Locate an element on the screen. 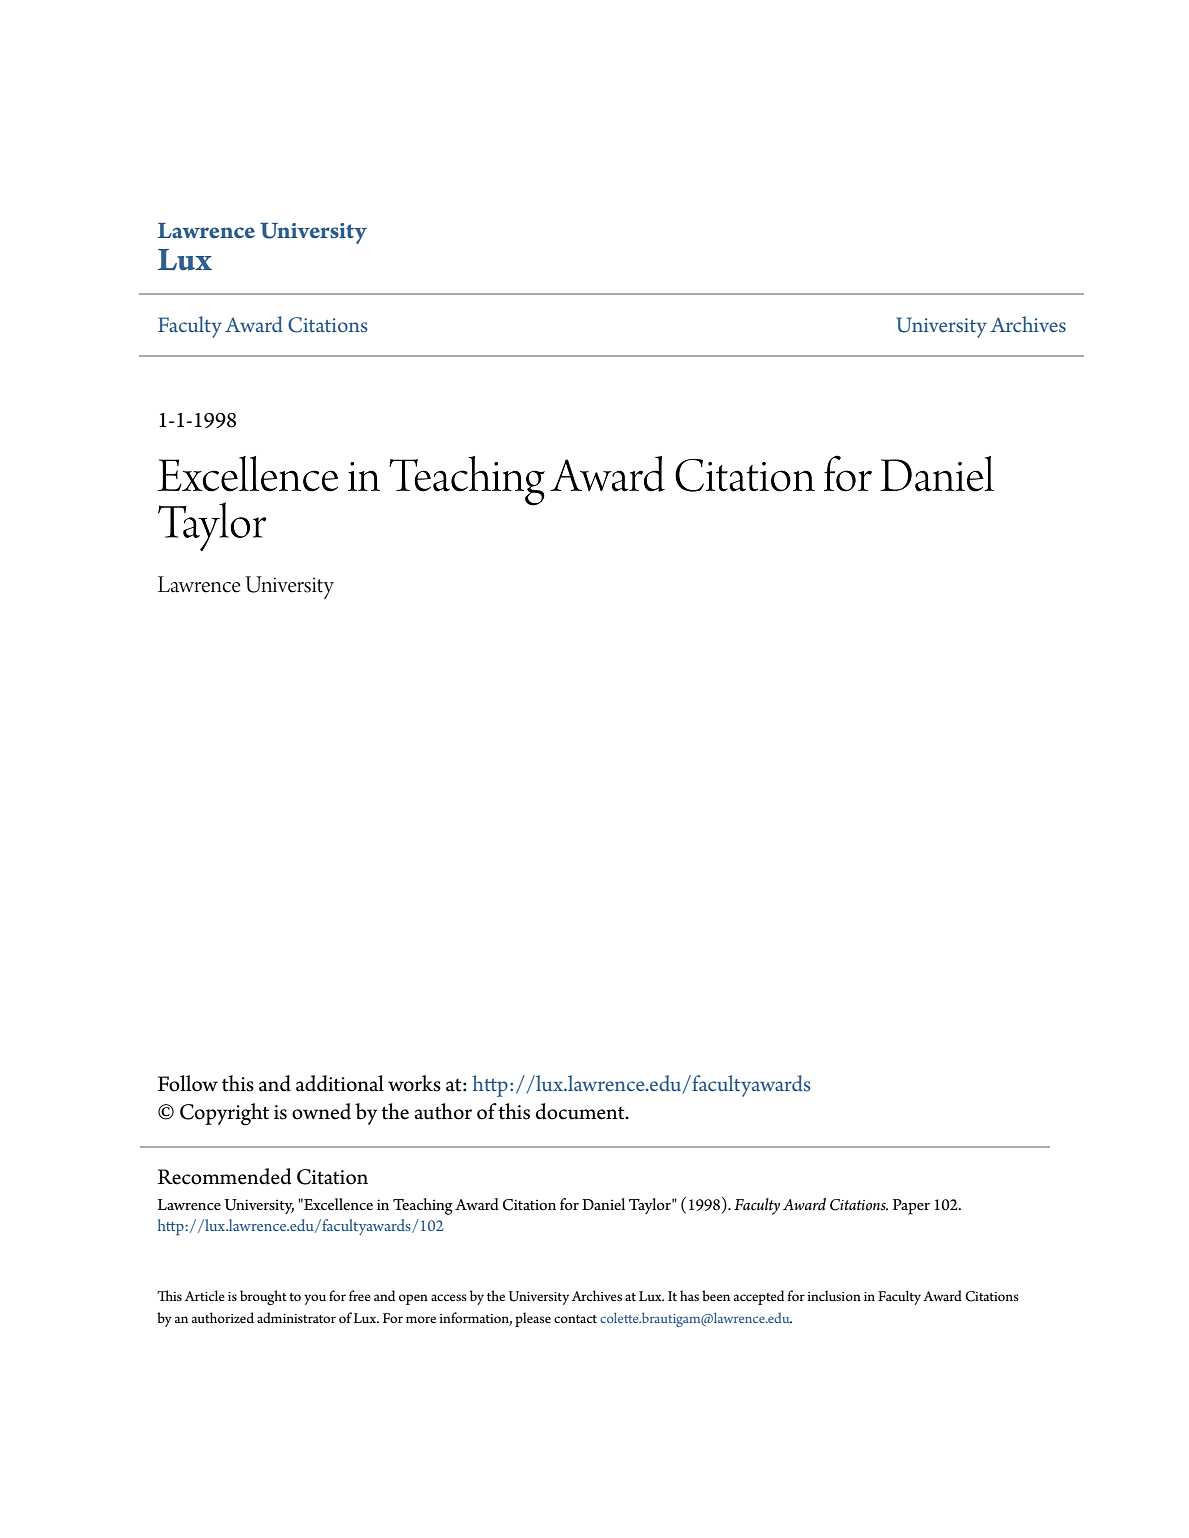 The image size is (1189, 1538). inclusion is located at coordinates (834, 1295).
